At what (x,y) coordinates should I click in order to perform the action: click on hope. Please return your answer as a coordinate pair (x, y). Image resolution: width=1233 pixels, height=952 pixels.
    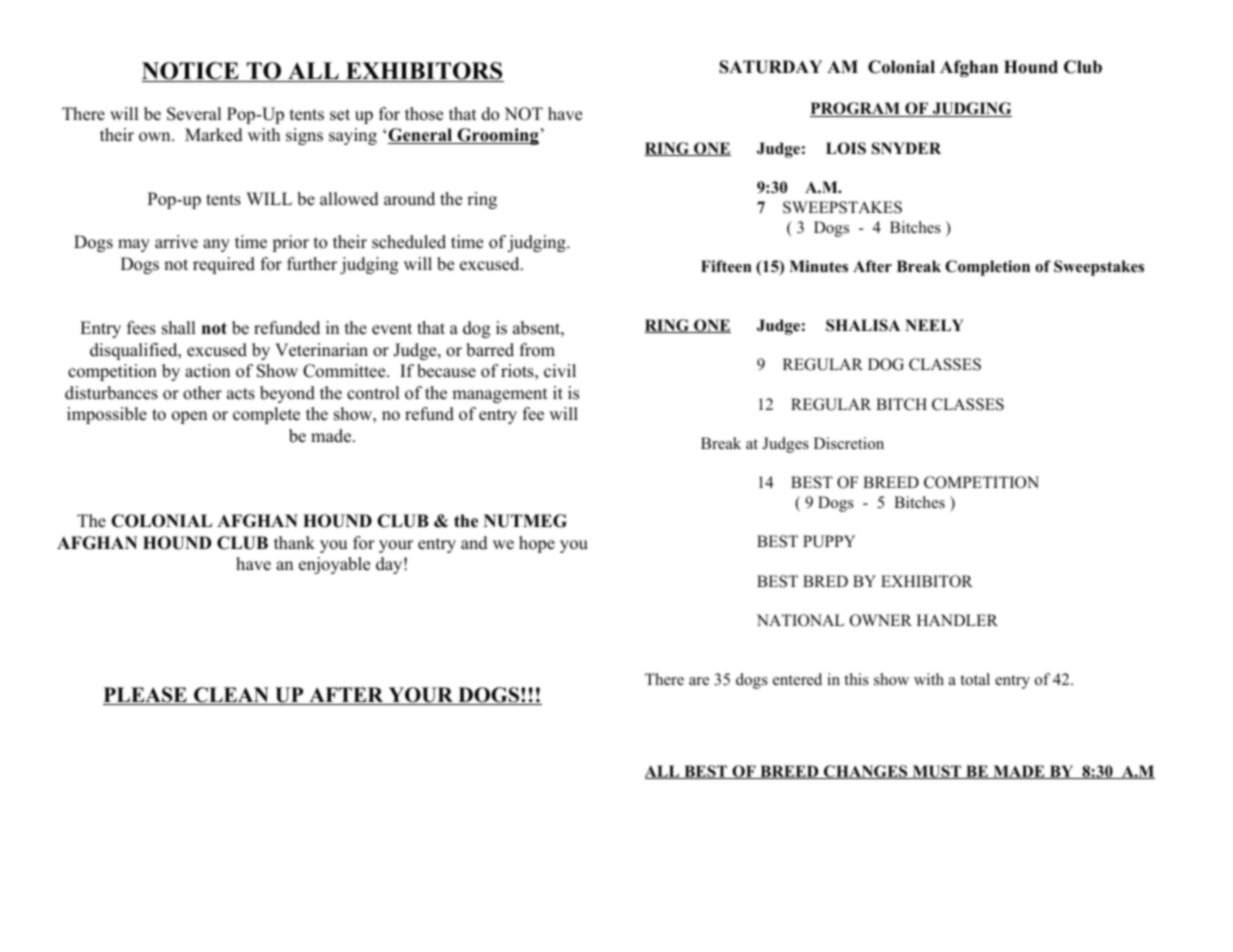
    Looking at the image, I should click on (537, 544).
